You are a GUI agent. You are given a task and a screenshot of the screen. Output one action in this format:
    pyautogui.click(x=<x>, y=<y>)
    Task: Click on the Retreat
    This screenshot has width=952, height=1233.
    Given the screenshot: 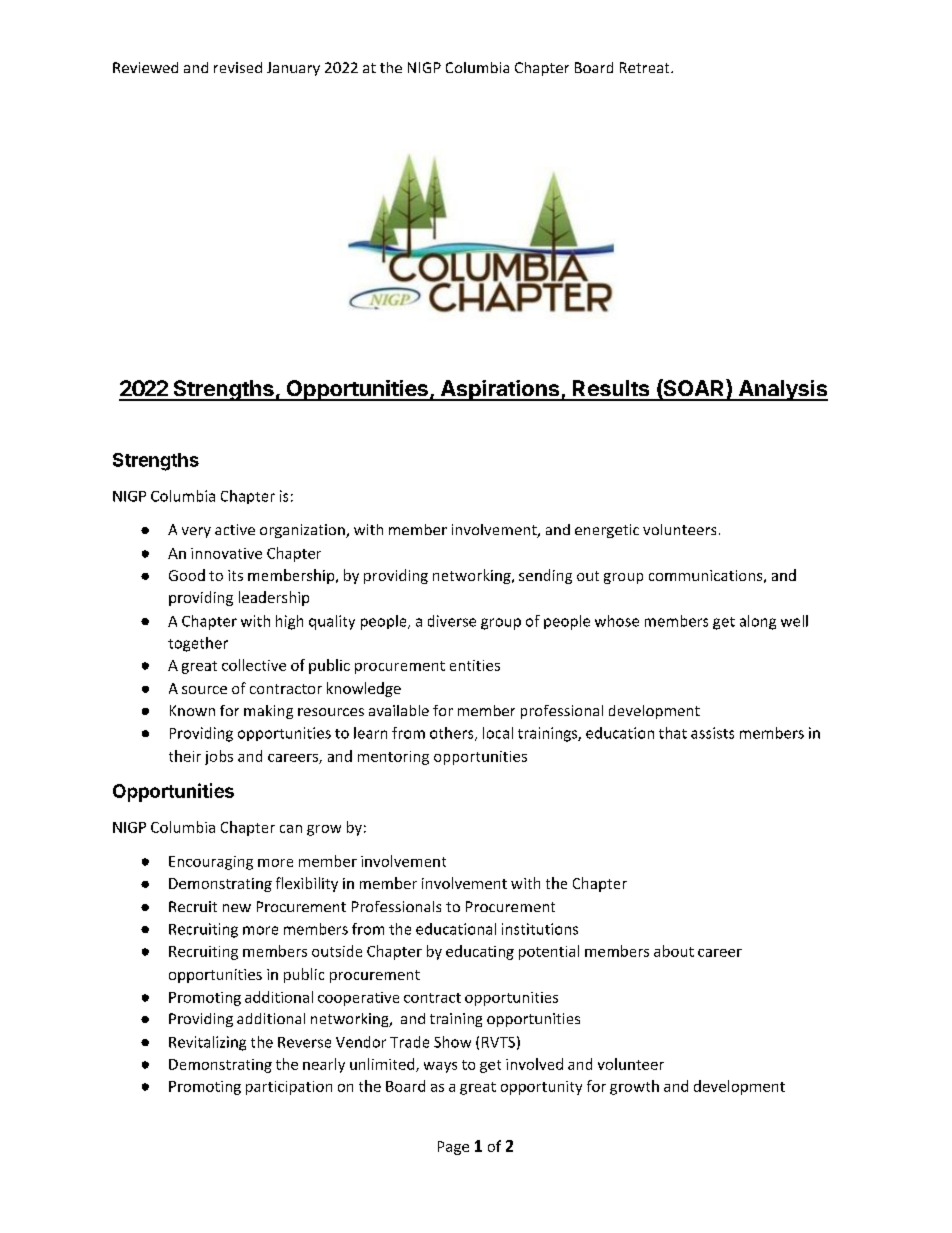 What is the action you would take?
    pyautogui.click(x=646, y=67)
